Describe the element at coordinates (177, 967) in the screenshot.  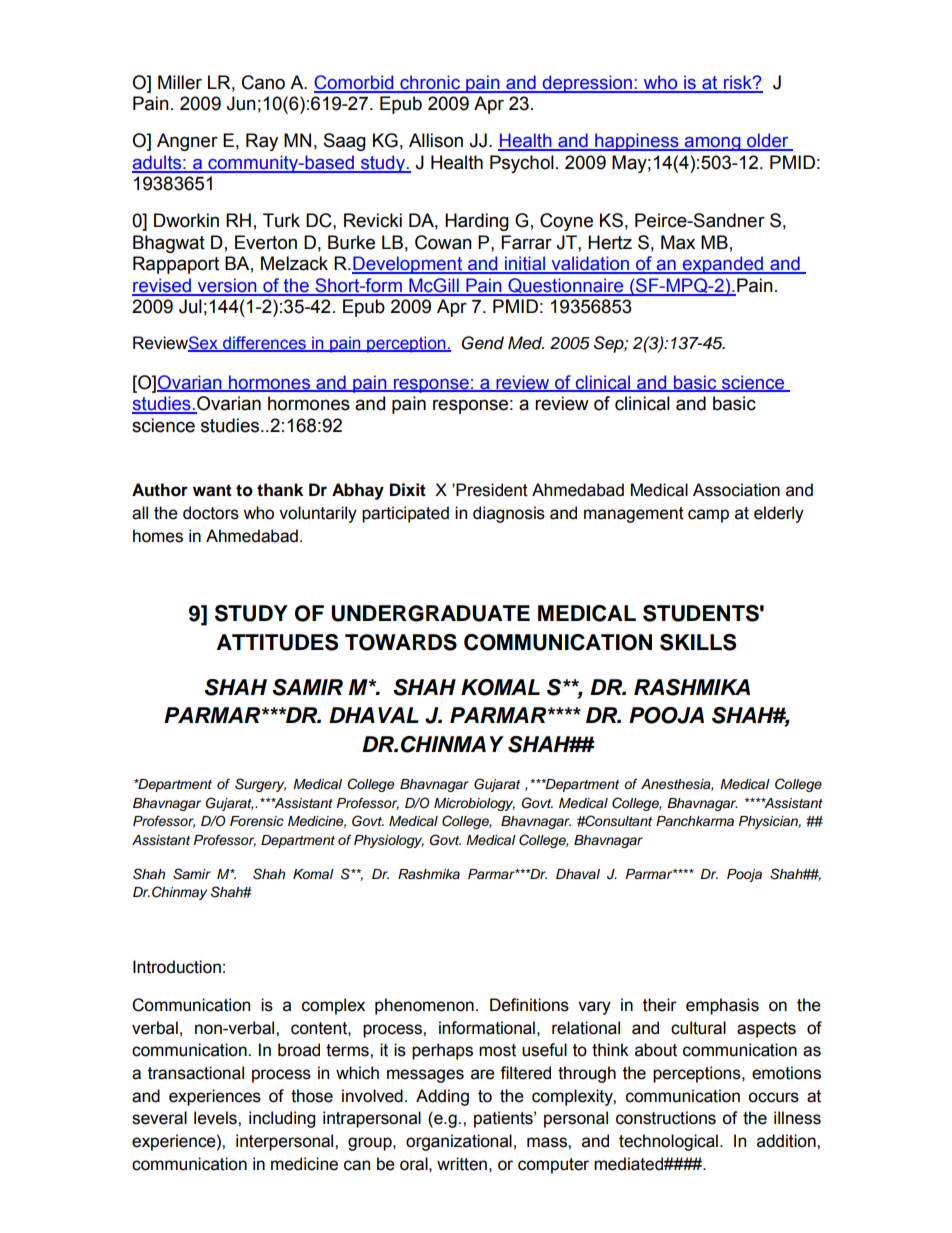
I see `Introduction` at that location.
